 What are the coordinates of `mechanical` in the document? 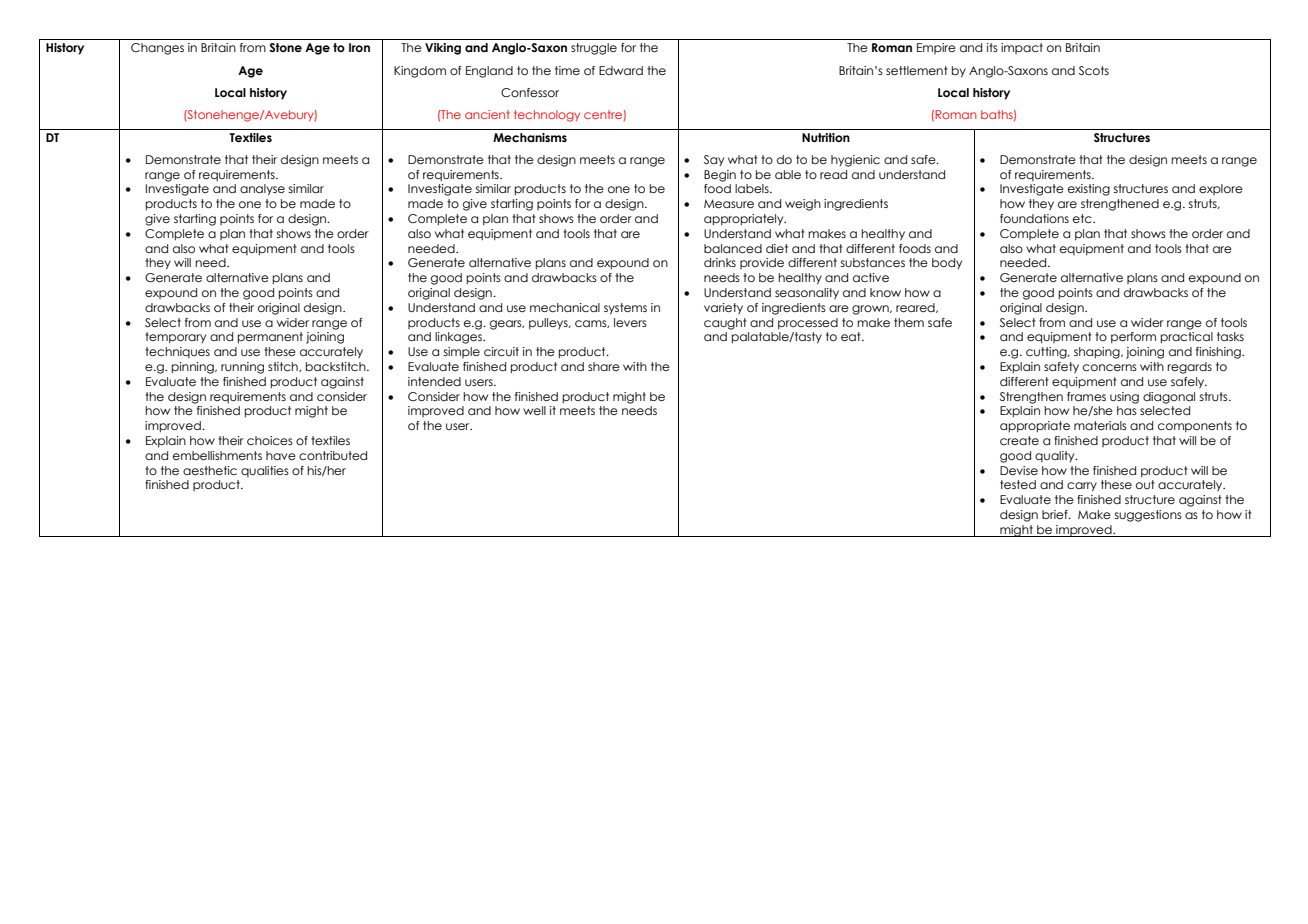 It's located at (565, 307).
